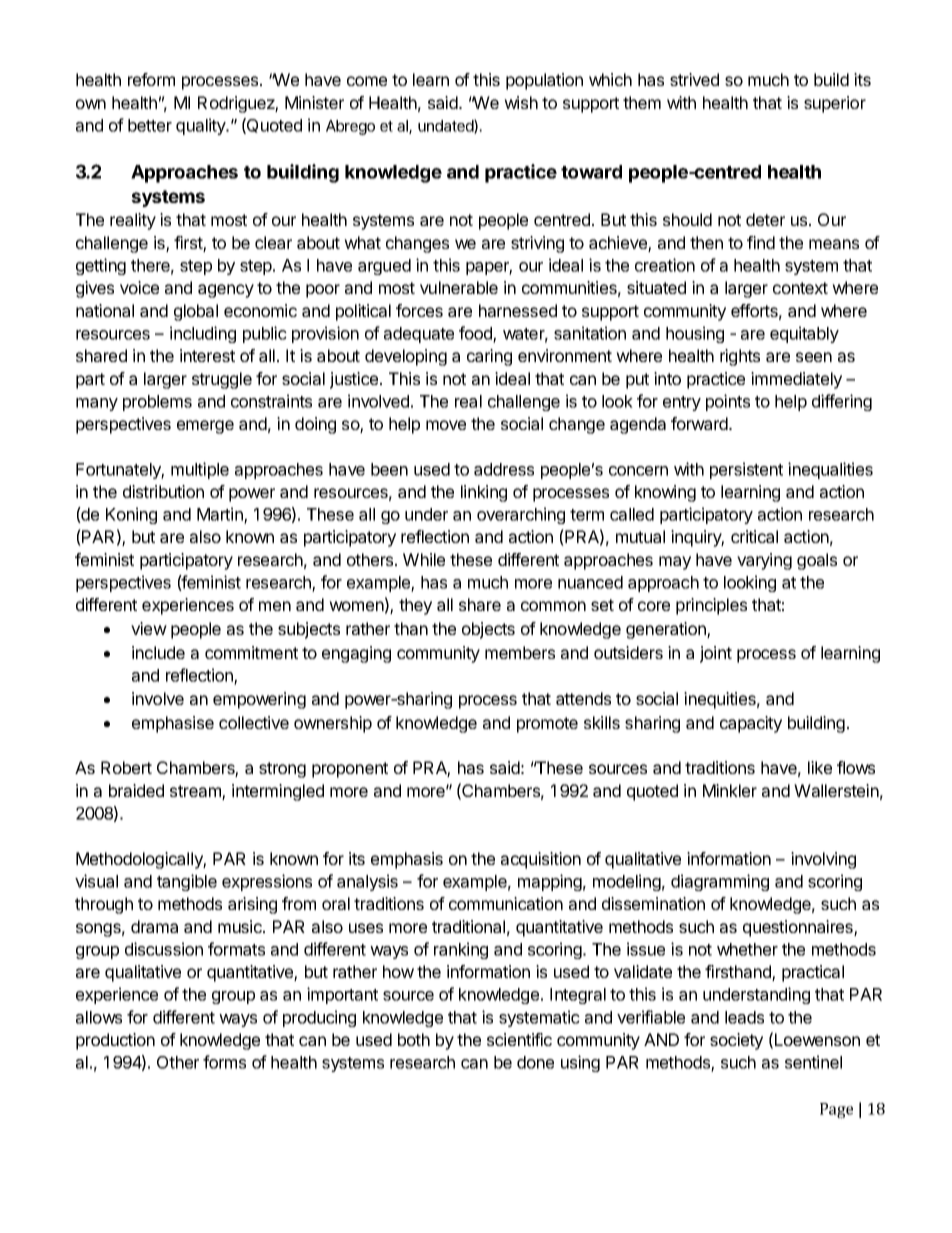 The image size is (952, 1233). I want to click on rights, so click(740, 357).
